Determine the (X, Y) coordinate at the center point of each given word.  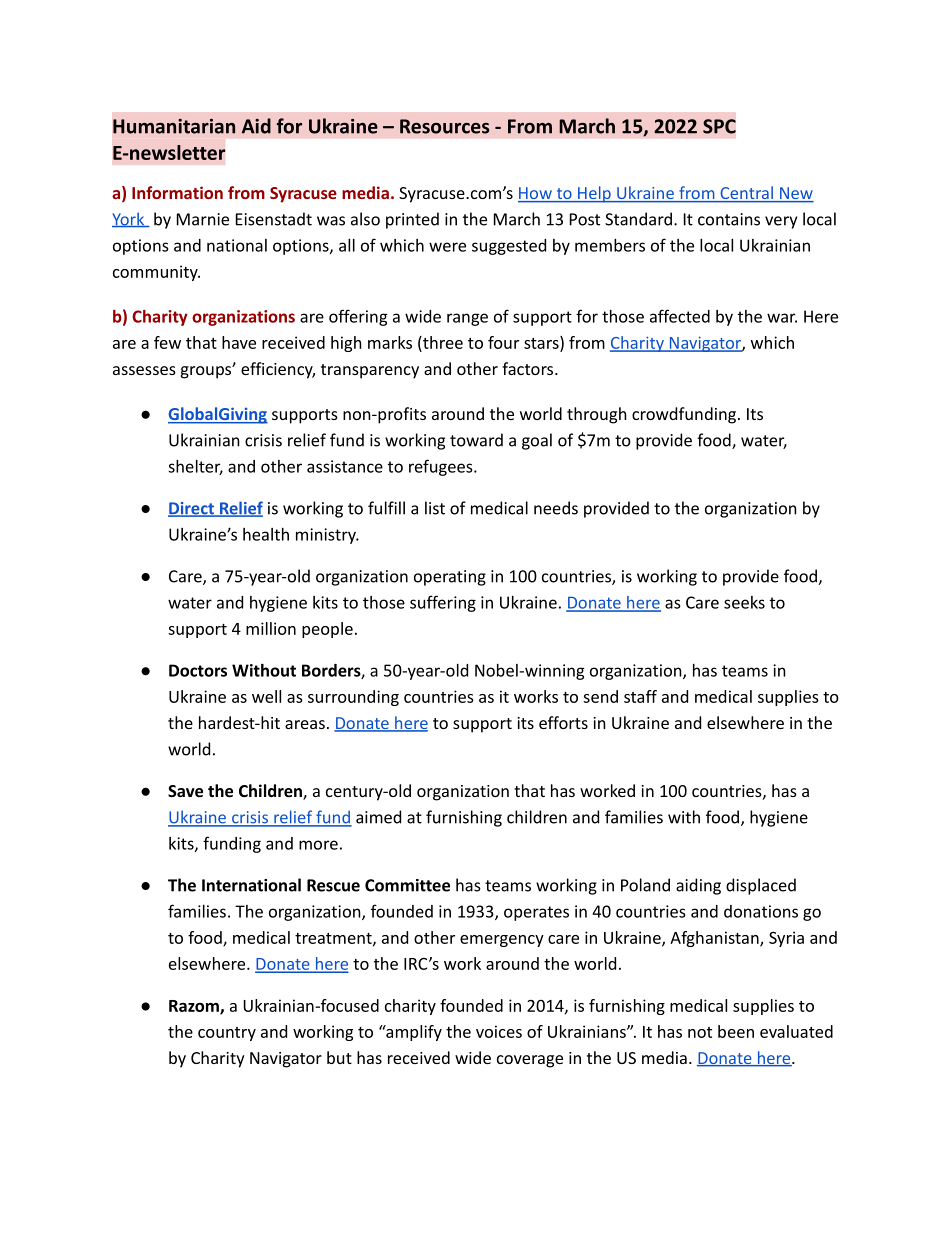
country (227, 1034)
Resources (445, 126)
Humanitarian (174, 126)
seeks (744, 602)
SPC (719, 126)
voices (499, 1031)
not (700, 1032)
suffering (443, 603)
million (271, 628)
